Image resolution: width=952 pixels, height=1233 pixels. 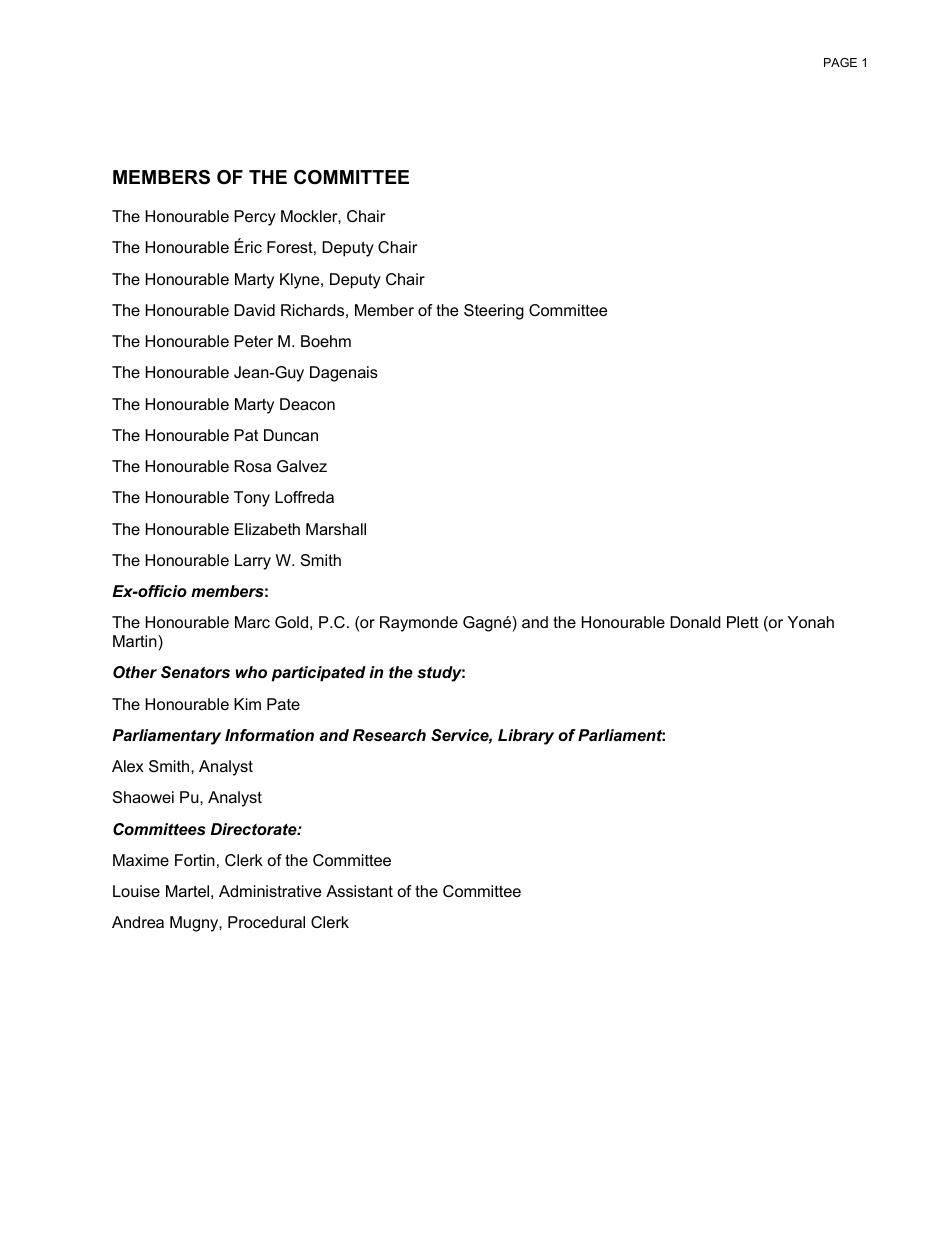 What do you see at coordinates (526, 737) in the page?
I see `Library` at bounding box center [526, 737].
